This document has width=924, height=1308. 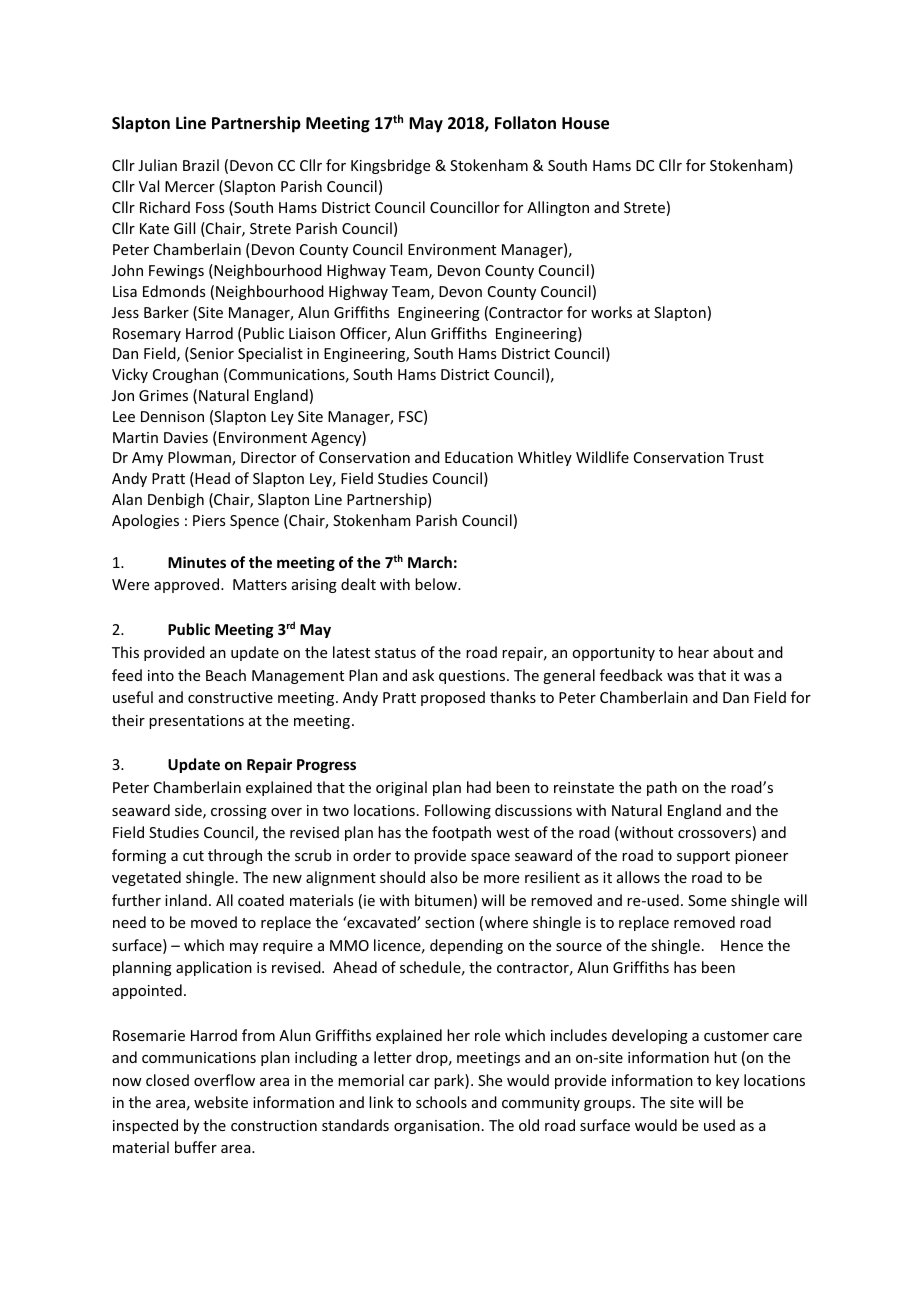 What do you see at coordinates (703, 857) in the document?
I see `support` at bounding box center [703, 857].
